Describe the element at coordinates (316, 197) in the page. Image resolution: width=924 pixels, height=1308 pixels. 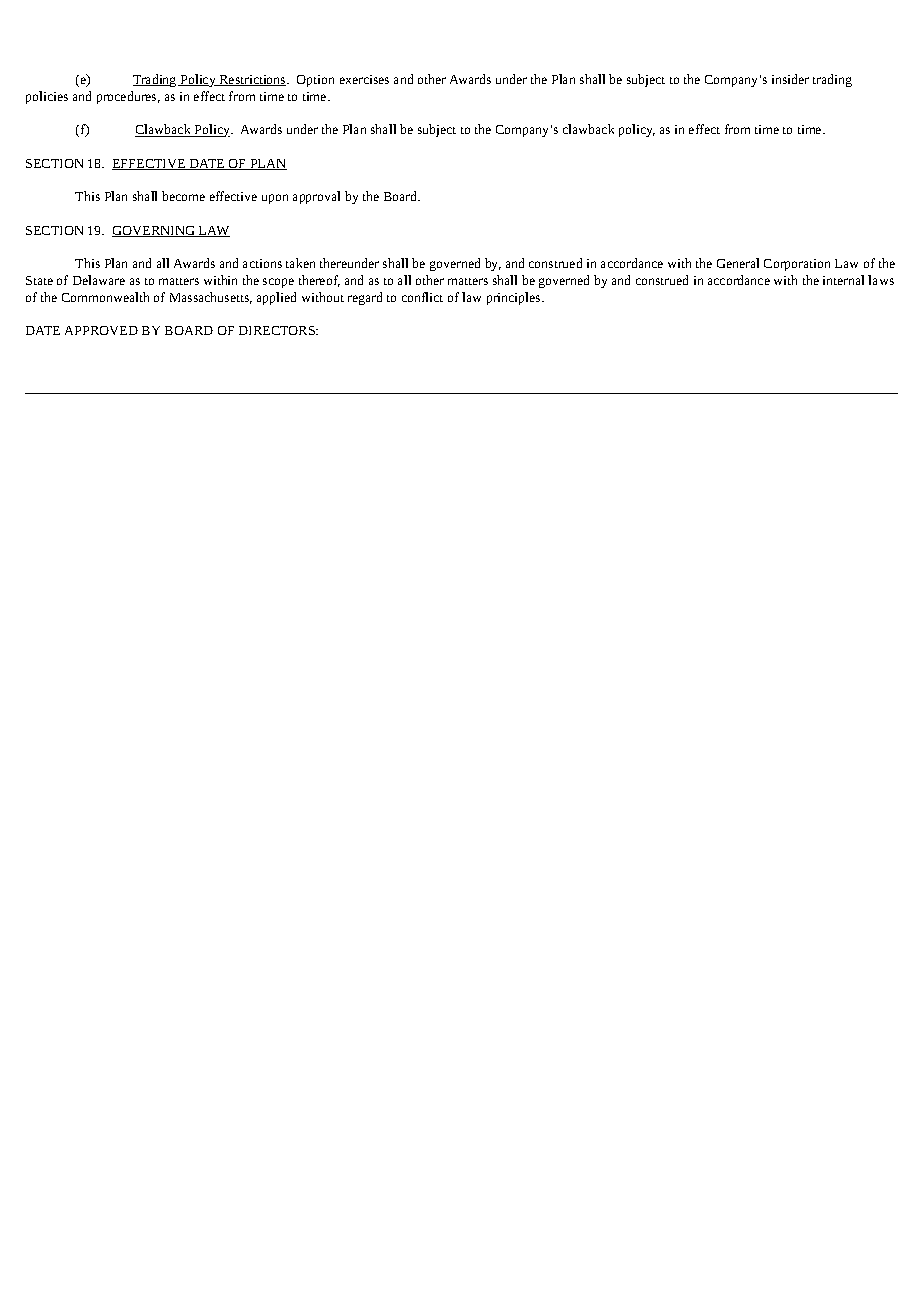
I see `approval` at that location.
